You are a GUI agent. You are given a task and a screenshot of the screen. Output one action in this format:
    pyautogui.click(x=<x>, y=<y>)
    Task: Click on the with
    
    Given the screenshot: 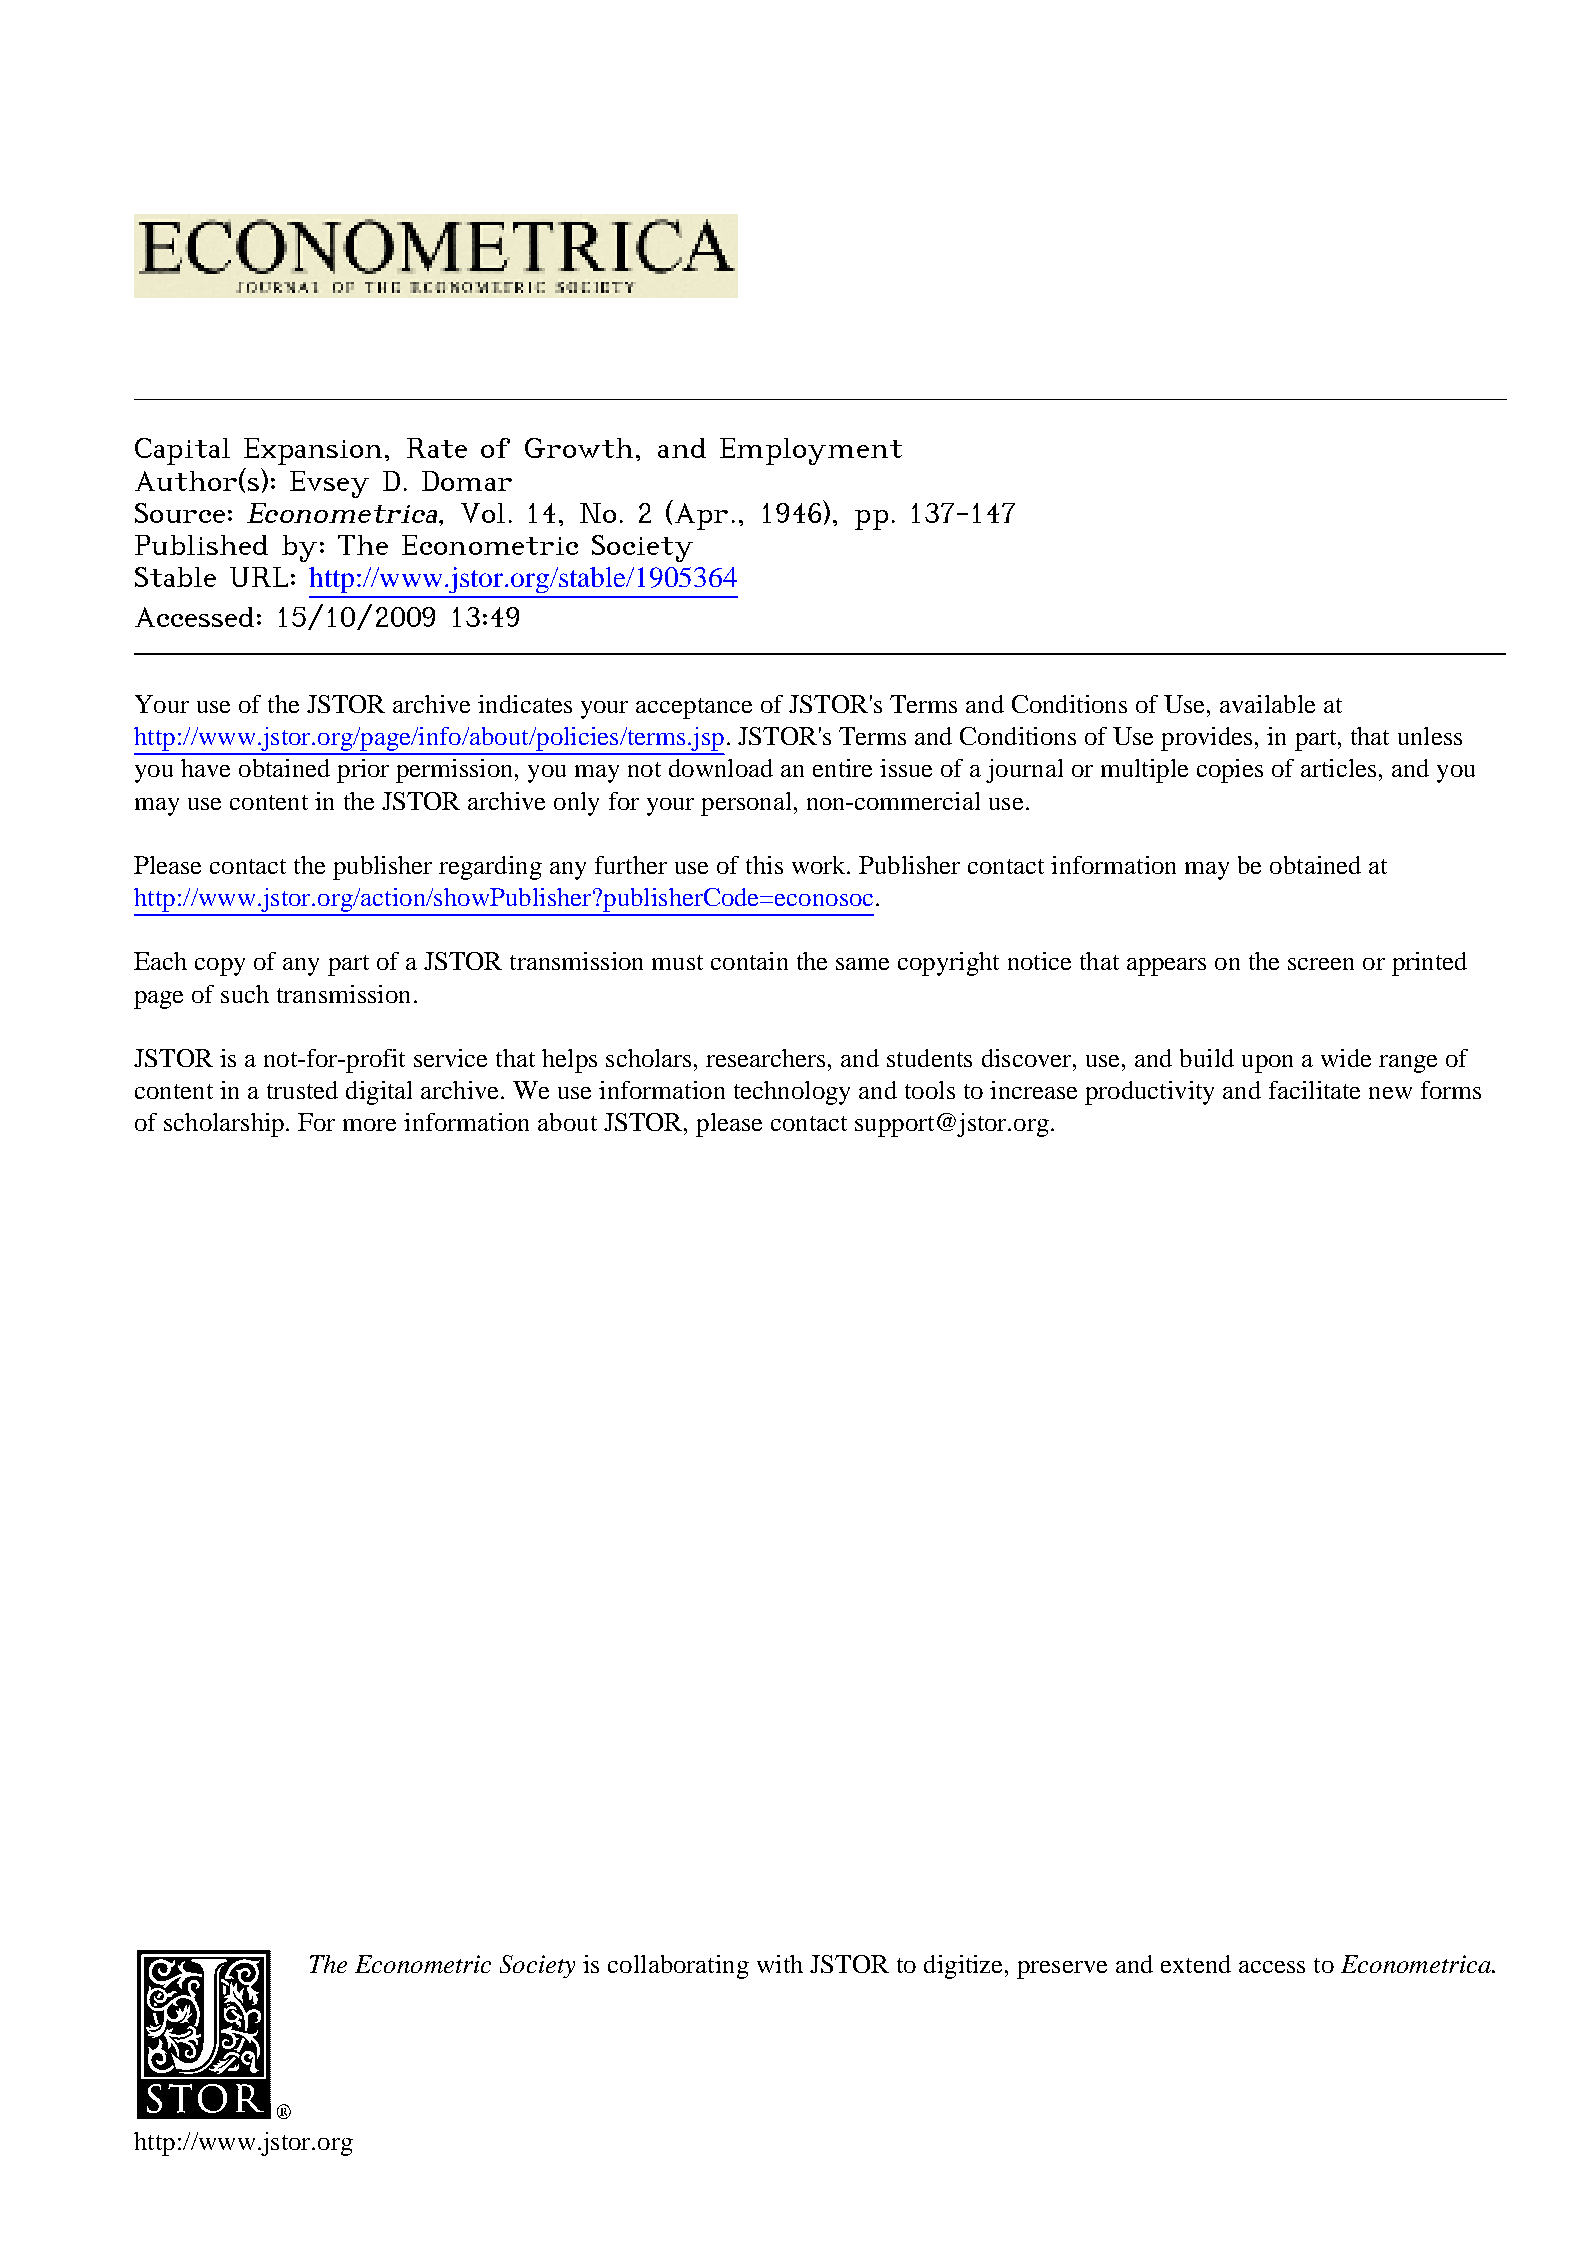 What is the action you would take?
    pyautogui.click(x=780, y=1964)
